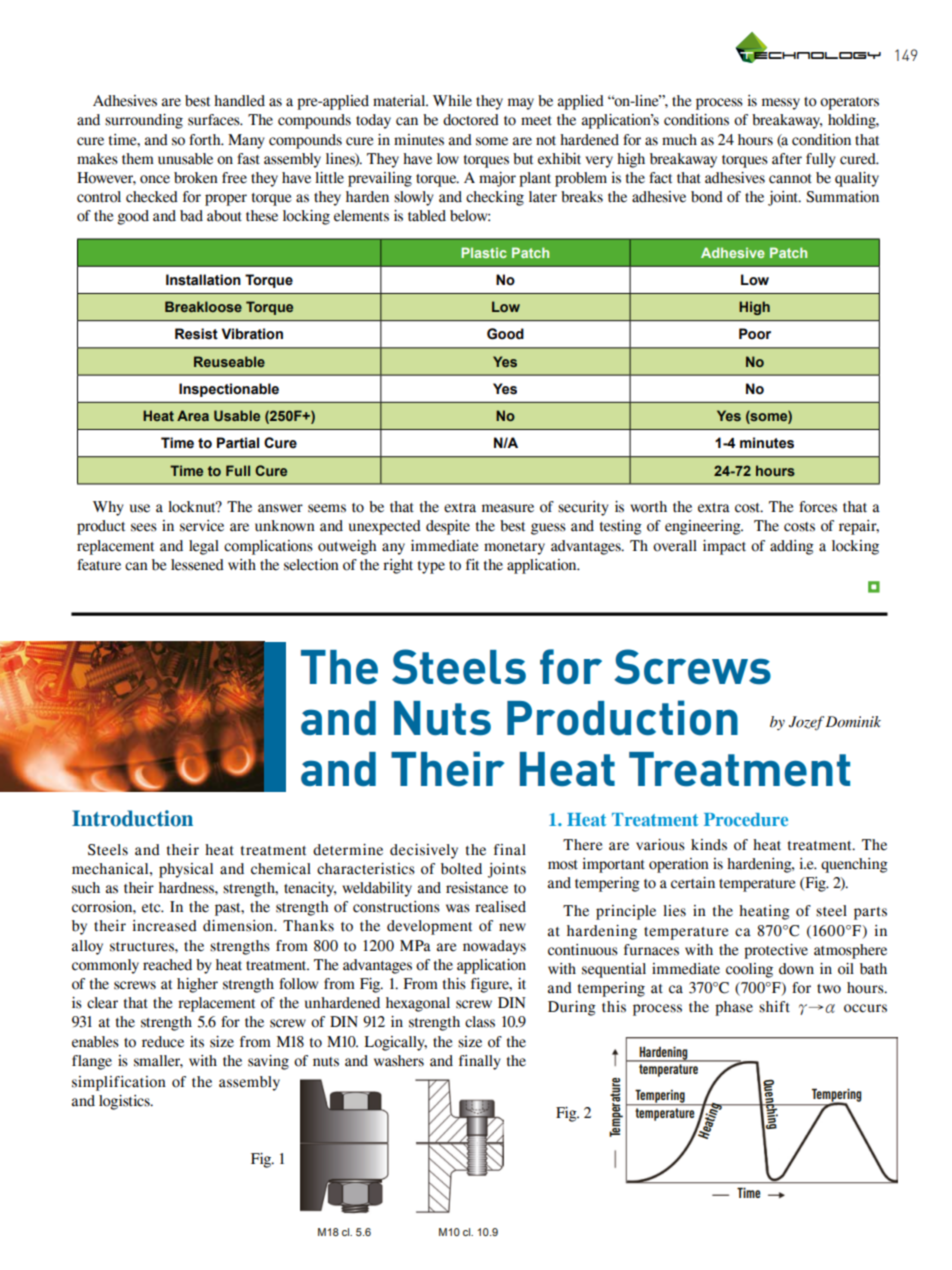  What do you see at coordinates (480, 1022) in the document?
I see `class` at bounding box center [480, 1022].
